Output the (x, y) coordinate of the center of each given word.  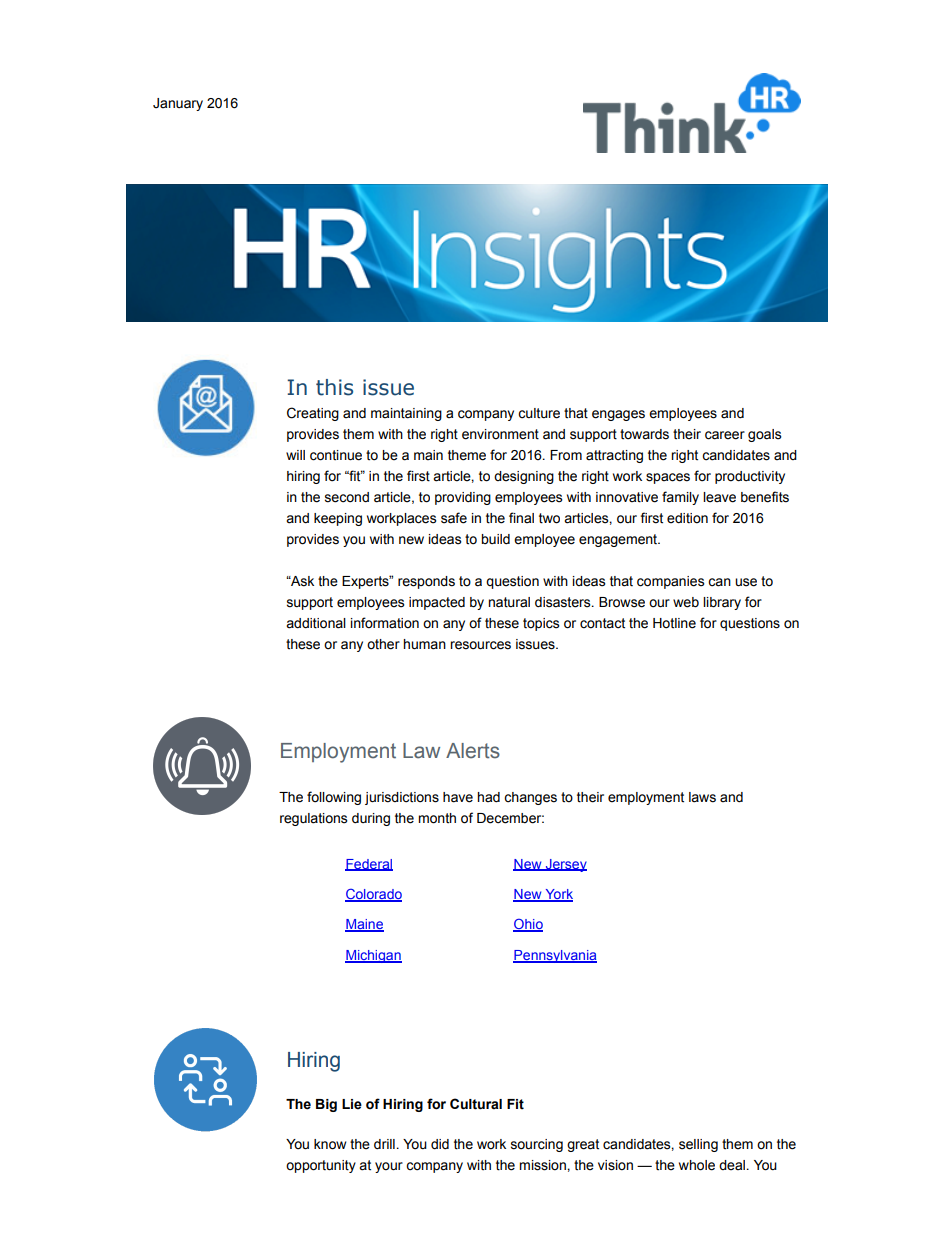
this (334, 387)
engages (618, 415)
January (178, 104)
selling (698, 1145)
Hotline (674, 623)
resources (480, 645)
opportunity (321, 1166)
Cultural (476, 1104)
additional (316, 623)
